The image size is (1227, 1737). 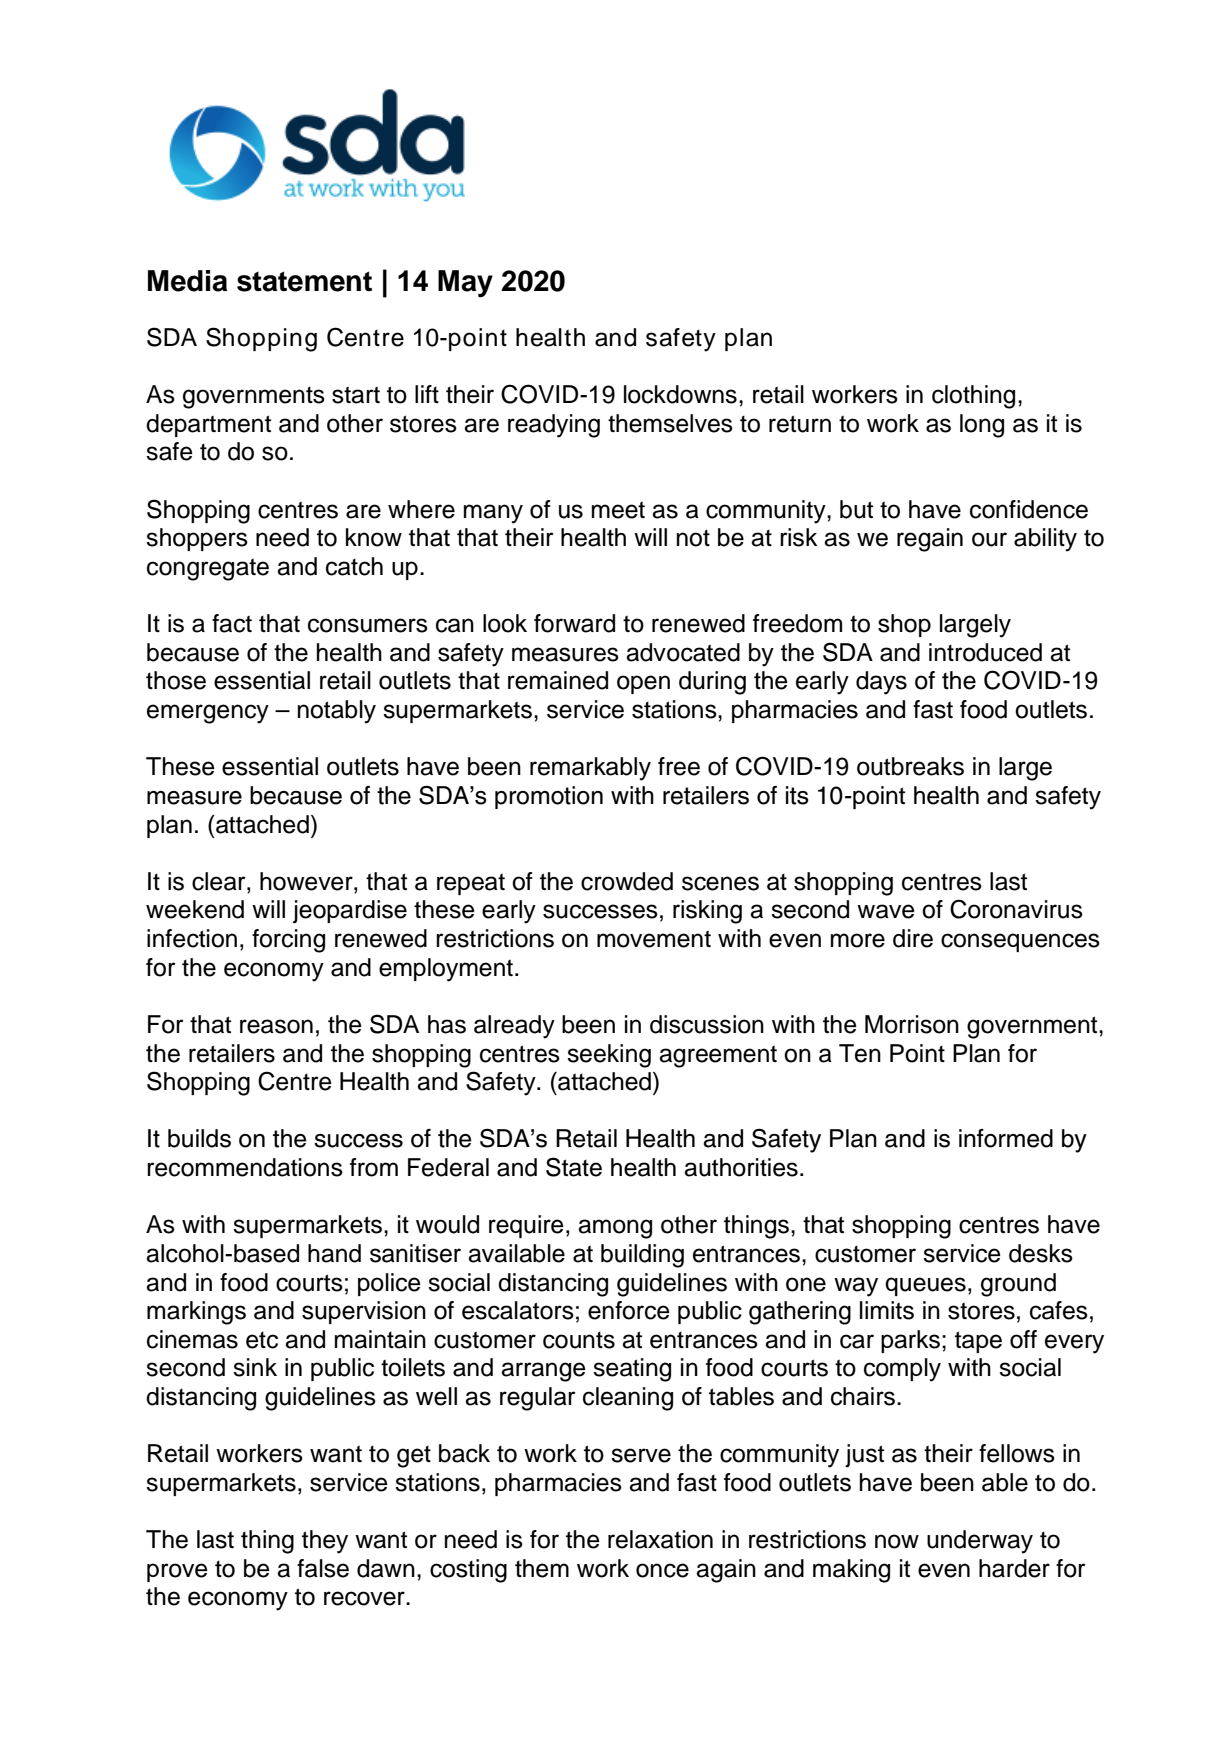 I want to click on Morrison, so click(x=912, y=1024).
